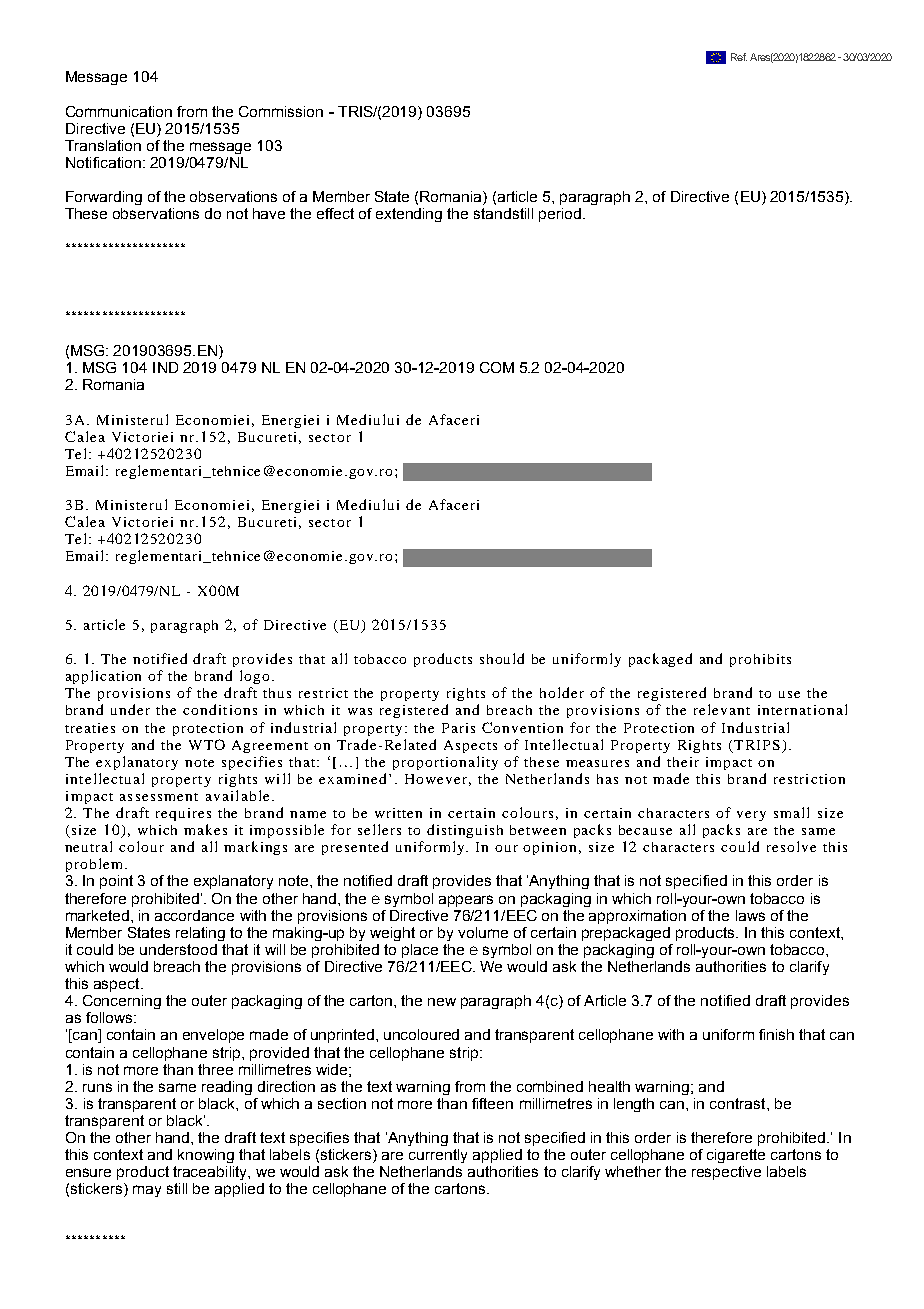  What do you see at coordinates (760, 660) in the page?
I see `prohibits` at bounding box center [760, 660].
